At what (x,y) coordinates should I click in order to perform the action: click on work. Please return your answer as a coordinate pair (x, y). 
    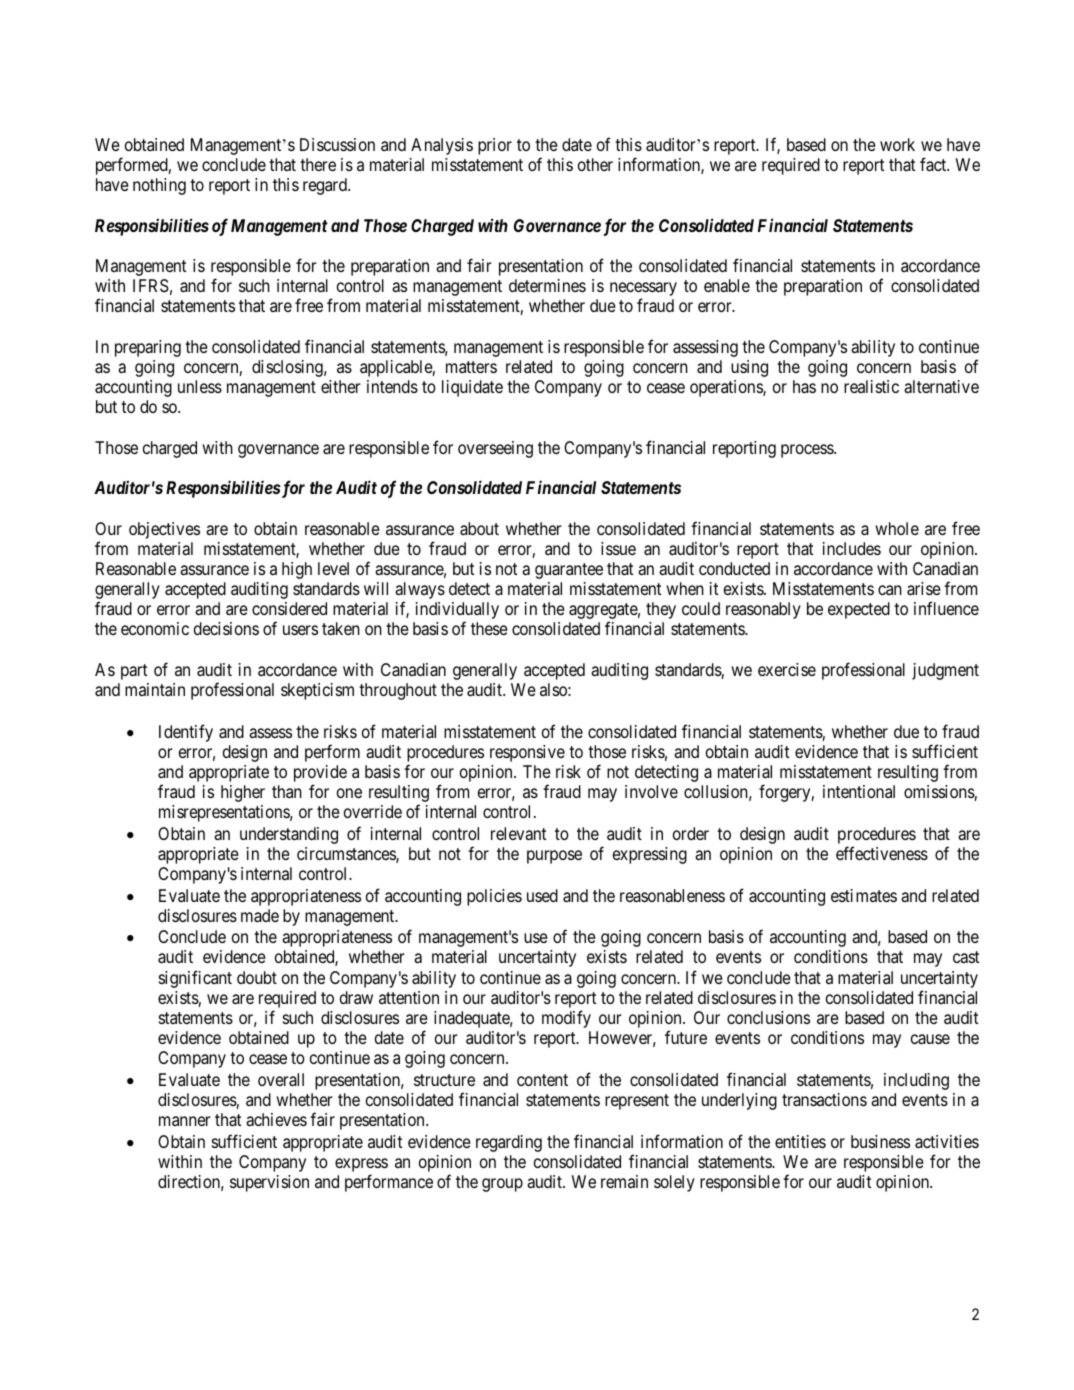
    Looking at the image, I should click on (897, 144).
